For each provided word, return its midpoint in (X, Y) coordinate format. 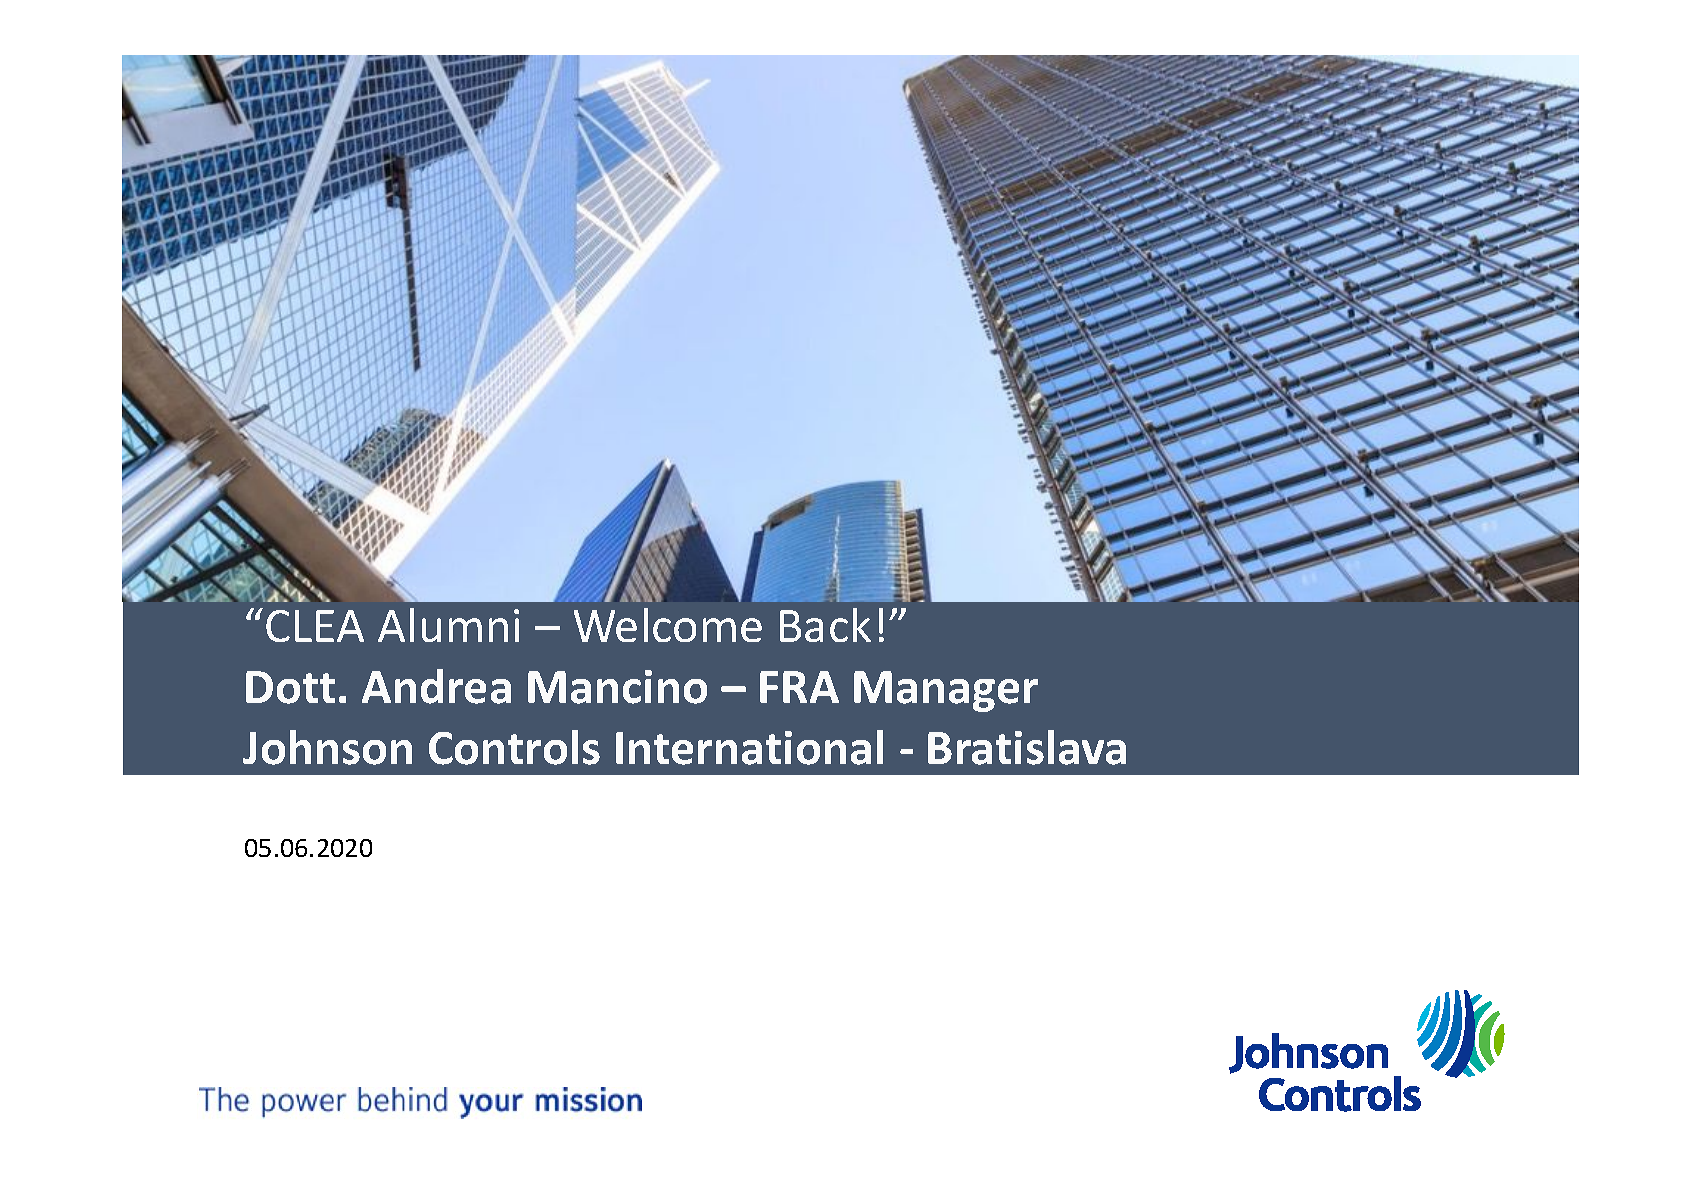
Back (825, 625)
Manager (946, 691)
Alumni (448, 625)
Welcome (668, 625)
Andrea (436, 686)
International (749, 747)
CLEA (315, 626)
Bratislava (1027, 747)
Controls (514, 747)
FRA (799, 687)
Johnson (327, 747)
